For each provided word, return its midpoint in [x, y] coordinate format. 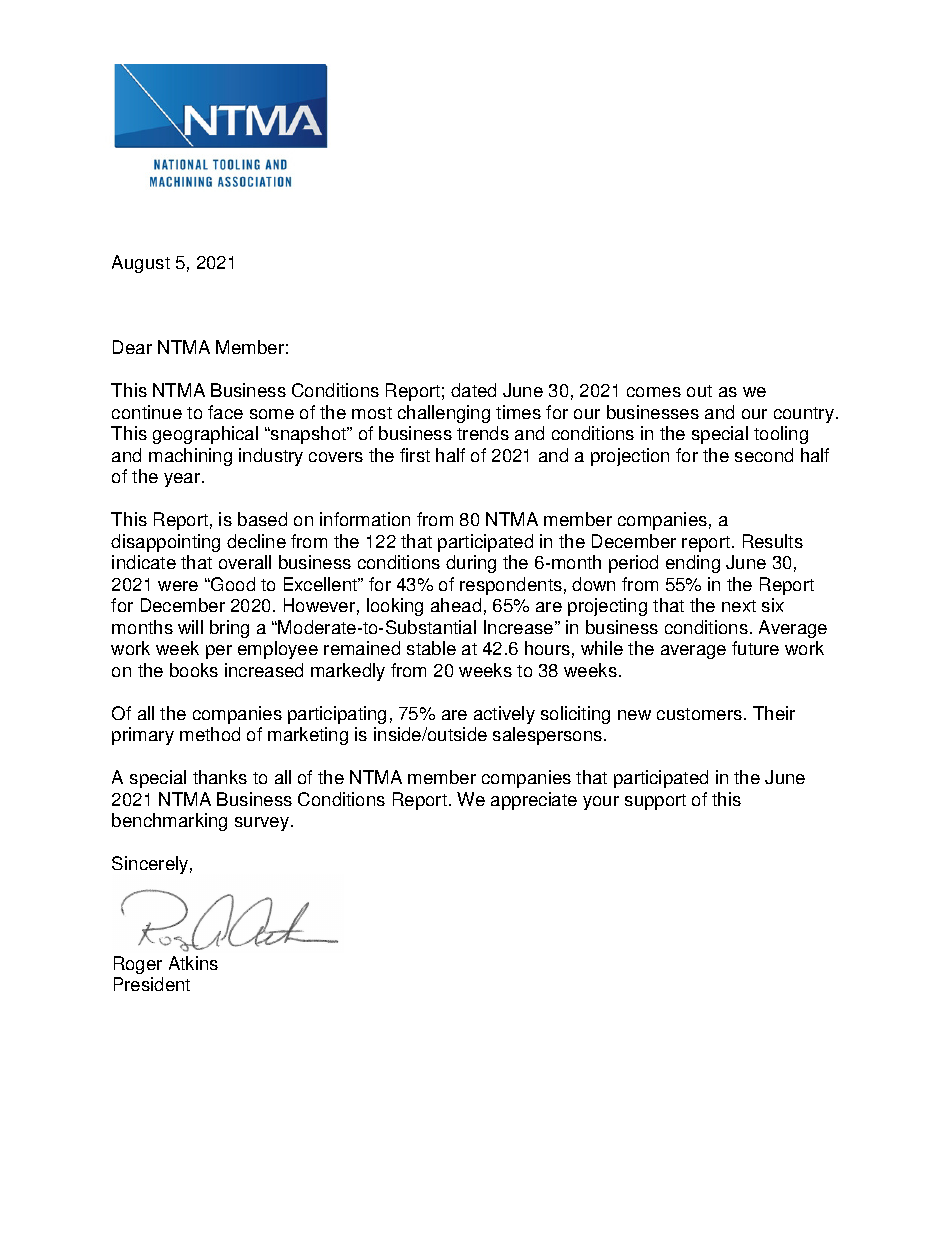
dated [473, 390]
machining [190, 457]
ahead [456, 605]
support [655, 802]
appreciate [534, 801]
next [739, 606]
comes [654, 392]
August [141, 264]
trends [483, 433]
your [601, 803]
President [152, 984]
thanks [220, 777]
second [764, 455]
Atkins [193, 963]
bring [229, 629]
